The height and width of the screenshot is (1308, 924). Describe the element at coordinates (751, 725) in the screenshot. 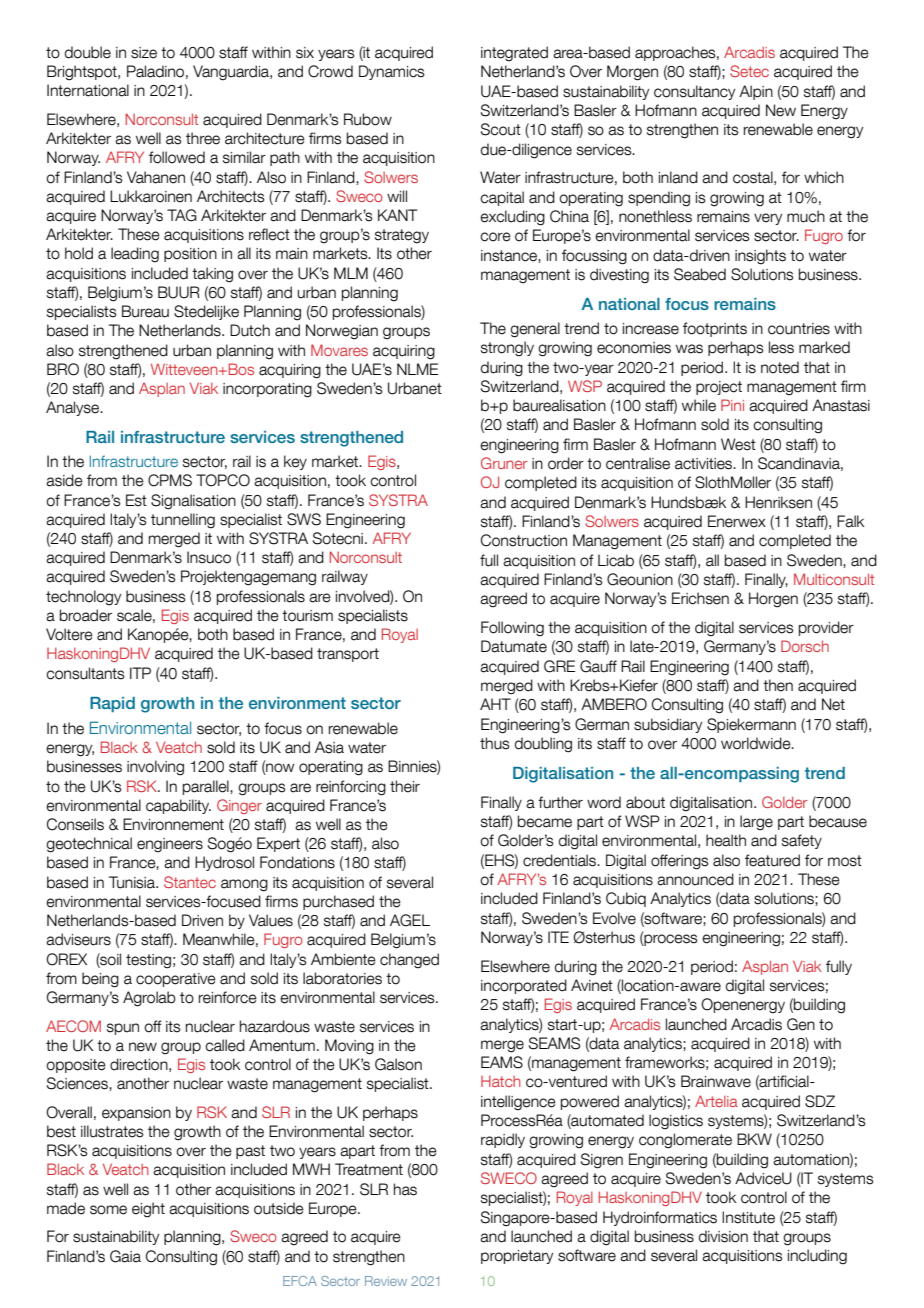

I see `Spiekermann` at that location.
